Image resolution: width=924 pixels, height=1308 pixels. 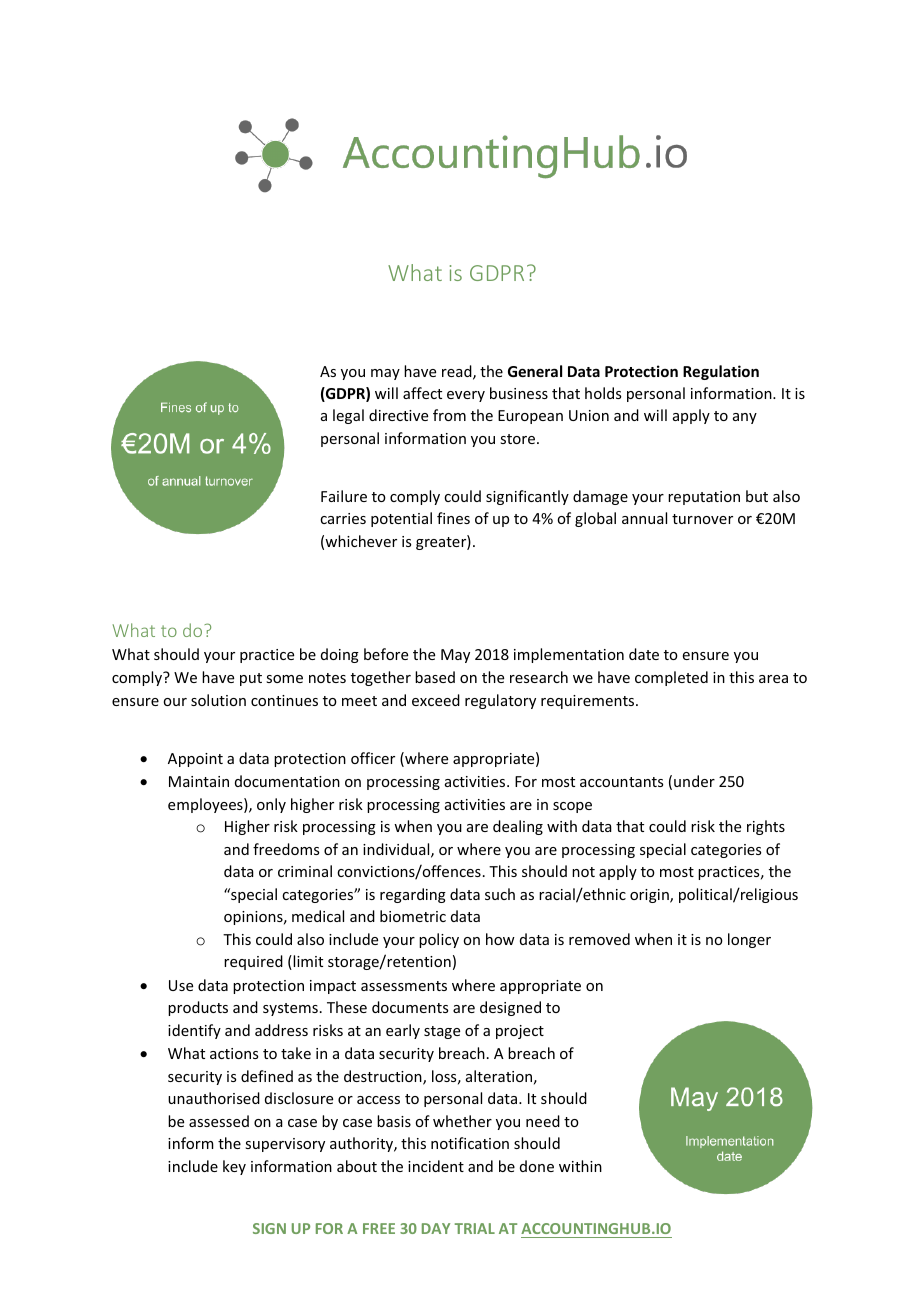 I want to click on legal, so click(x=348, y=416).
